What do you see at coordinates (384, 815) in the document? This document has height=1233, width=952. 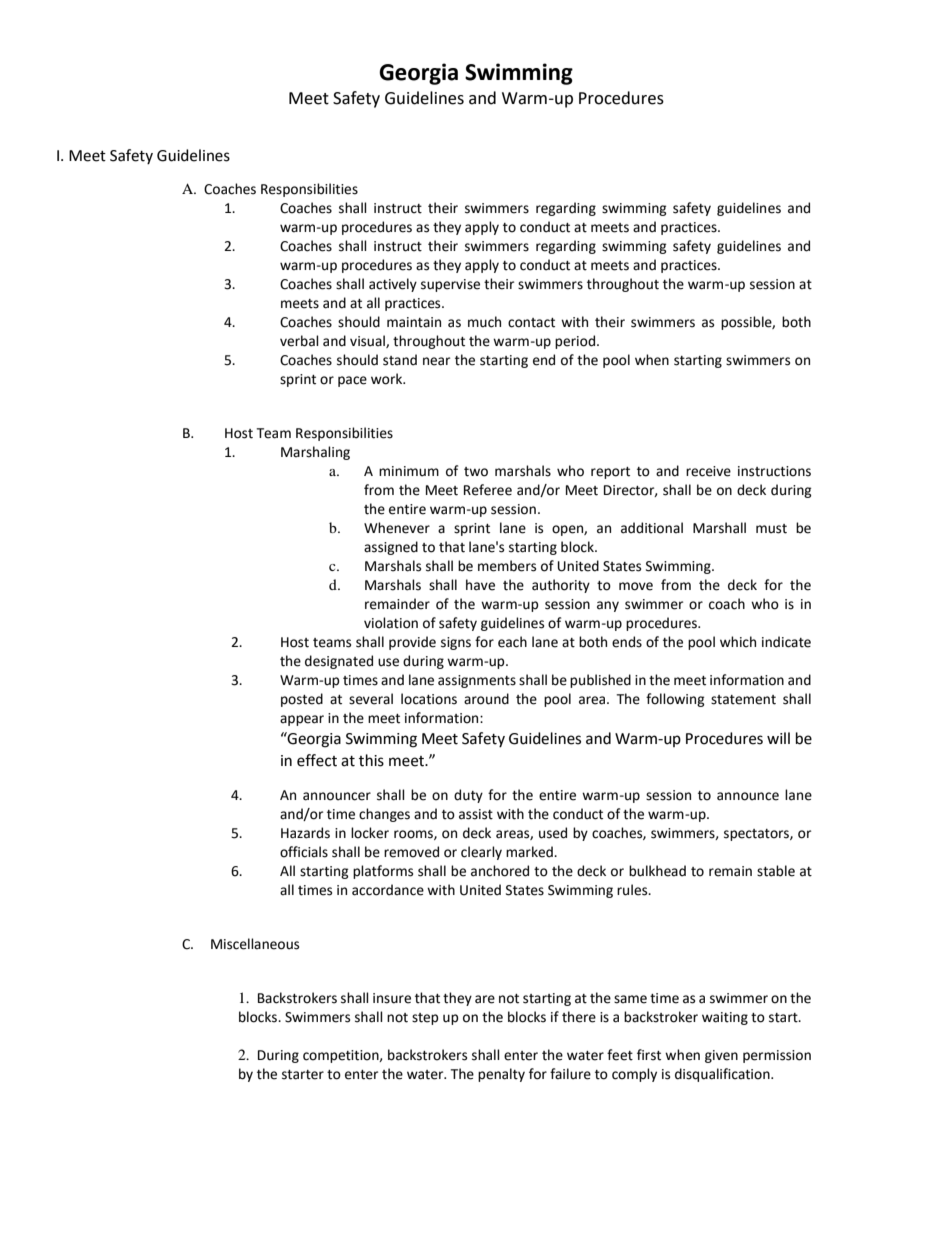 I see `changes` at bounding box center [384, 815].
